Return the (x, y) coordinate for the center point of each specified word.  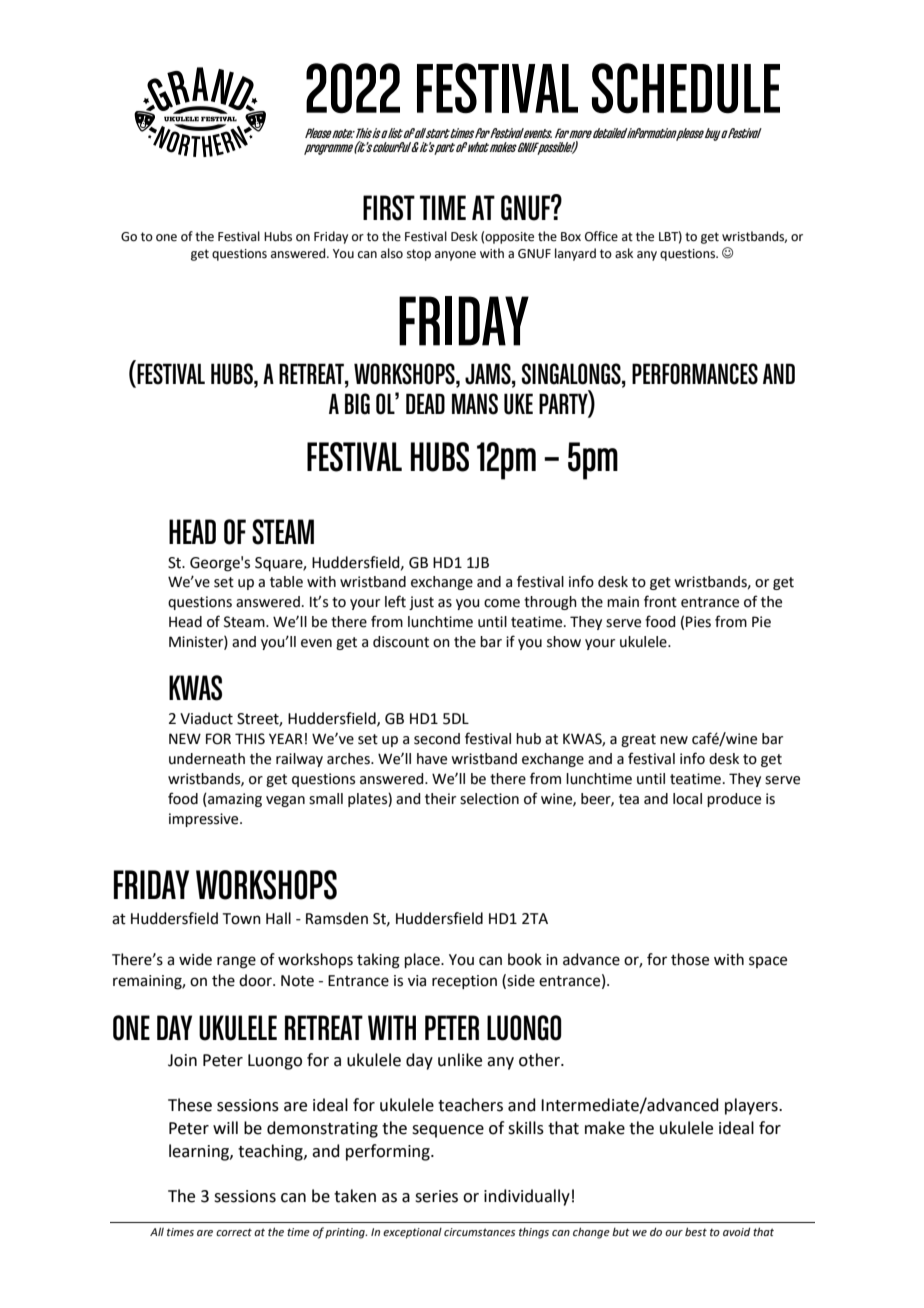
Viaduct (206, 718)
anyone (455, 256)
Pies (698, 622)
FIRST (389, 208)
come (502, 603)
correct (234, 1232)
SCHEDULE (686, 88)
